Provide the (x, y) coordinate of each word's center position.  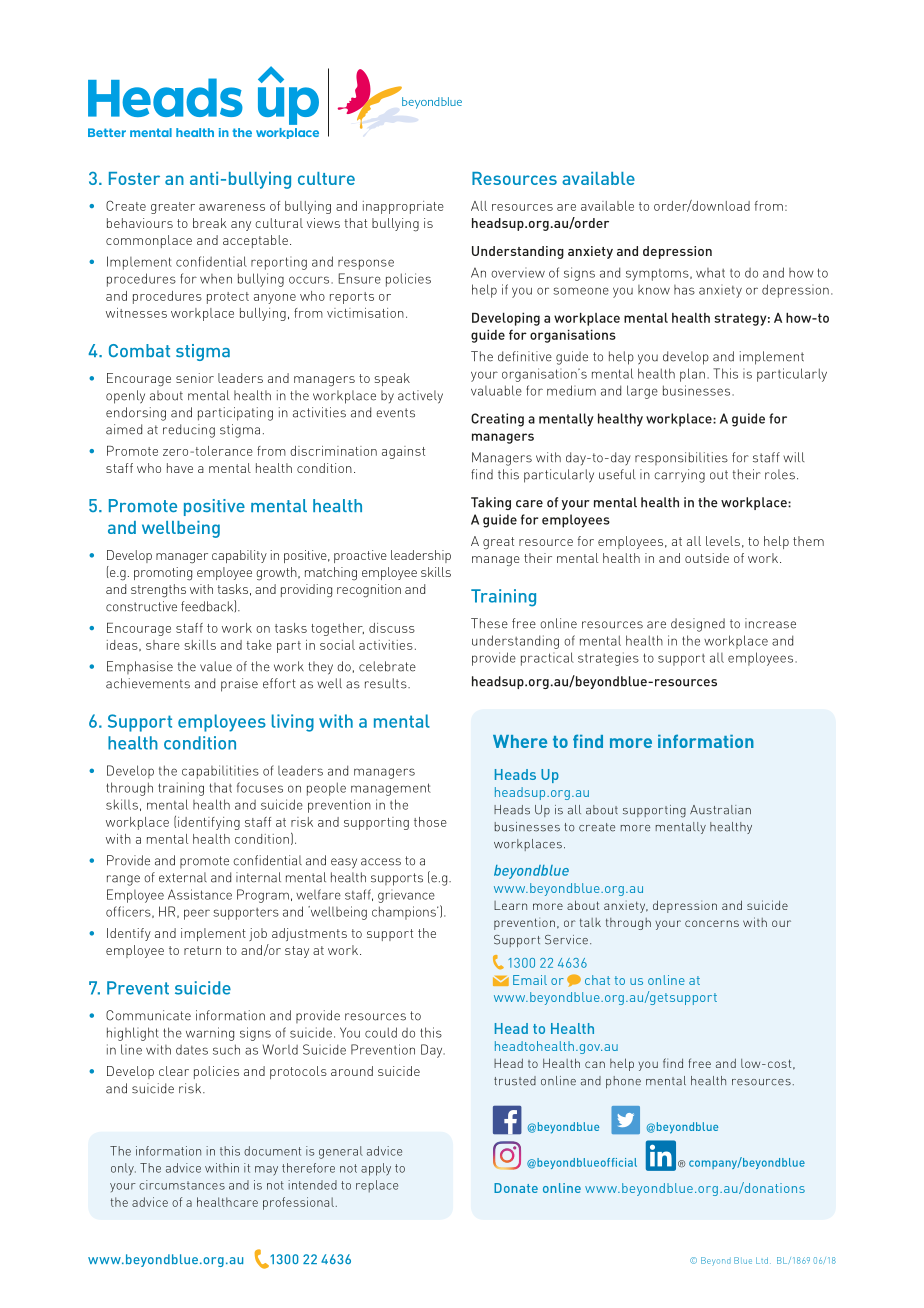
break (210, 223)
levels (723, 541)
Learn (510, 905)
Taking (491, 503)
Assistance (200, 894)
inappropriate (403, 207)
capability (239, 556)
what (710, 273)
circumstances (182, 1185)
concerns (712, 923)
